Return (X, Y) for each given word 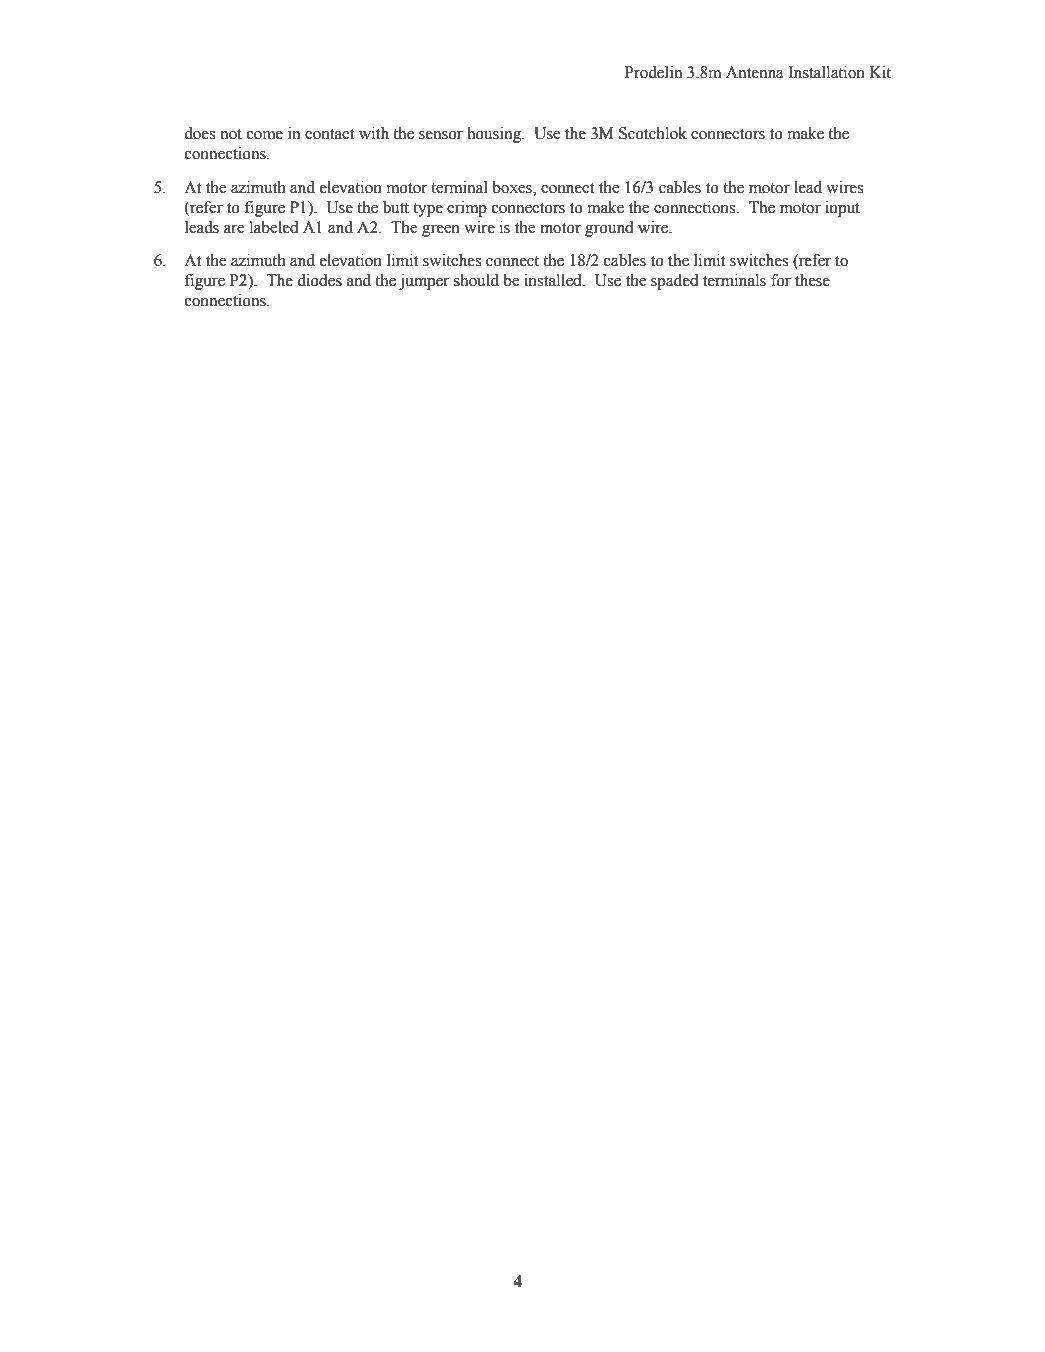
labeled (274, 227)
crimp (467, 209)
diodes (319, 280)
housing (495, 135)
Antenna (755, 72)
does (199, 133)
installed (554, 280)
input (842, 209)
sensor (441, 135)
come (265, 135)
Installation (826, 72)
